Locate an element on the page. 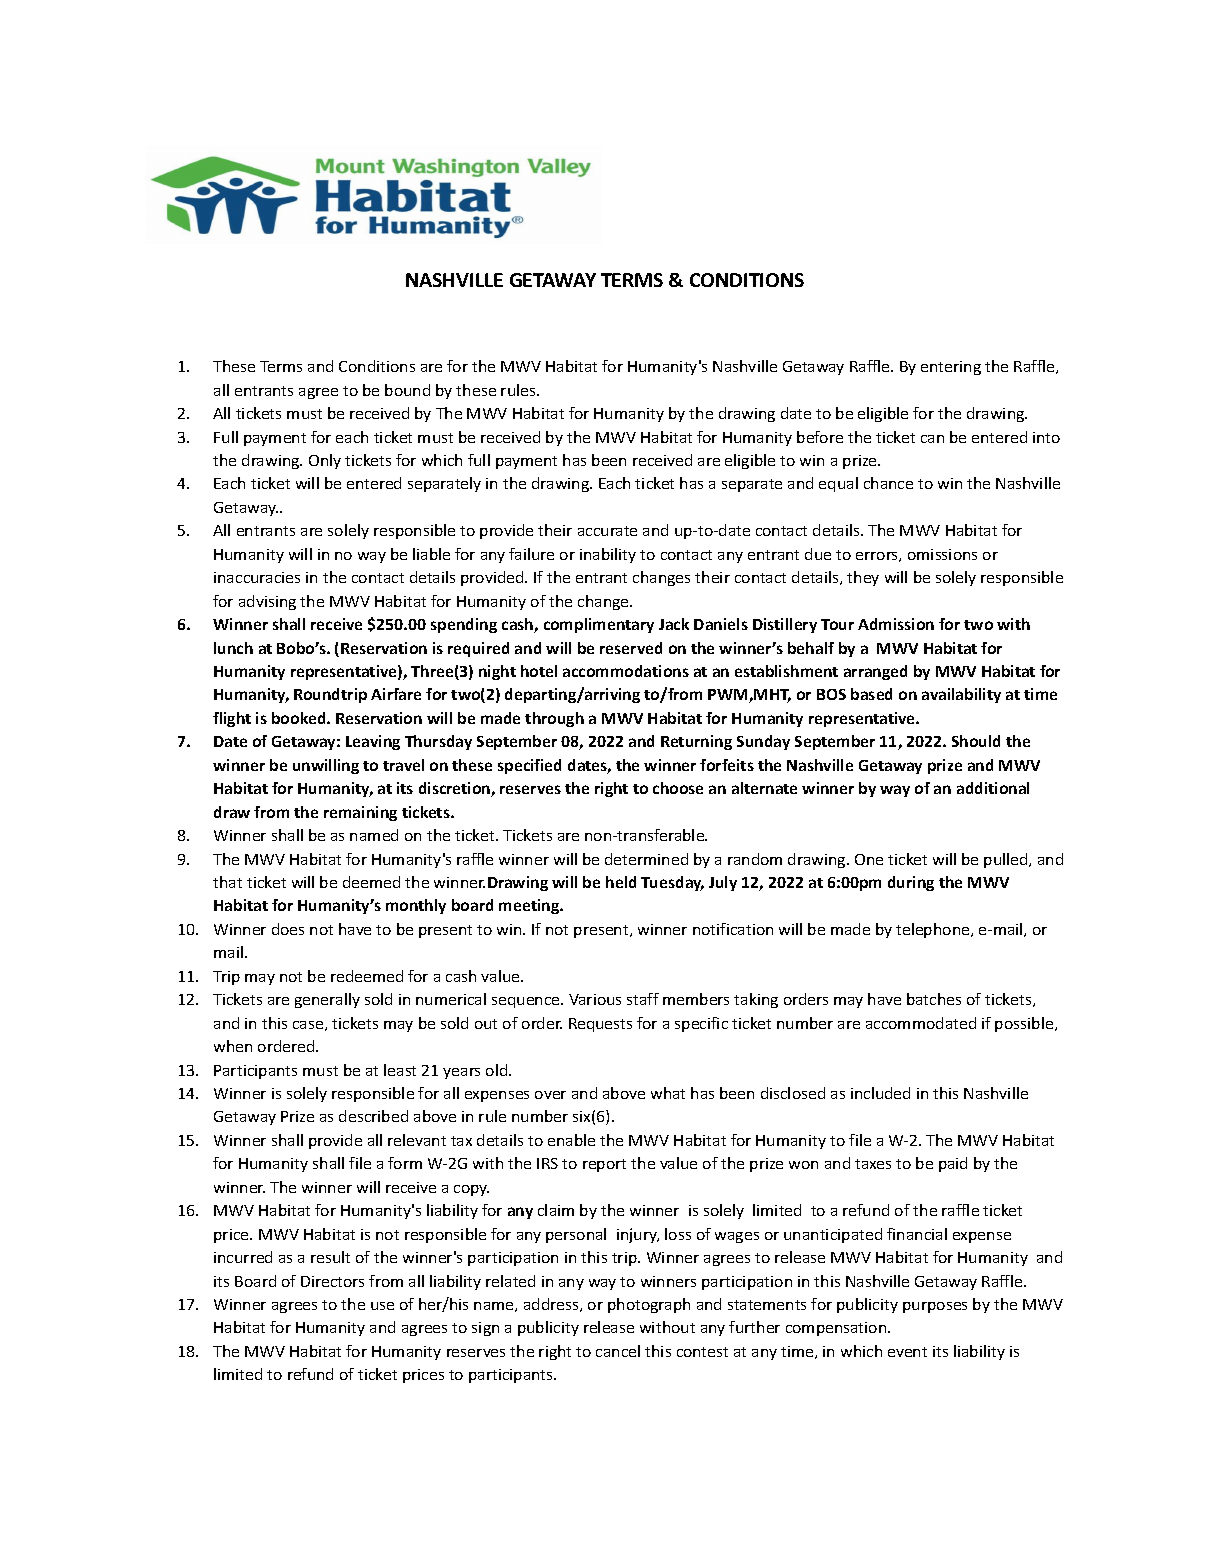  generally is located at coordinates (327, 1000).
